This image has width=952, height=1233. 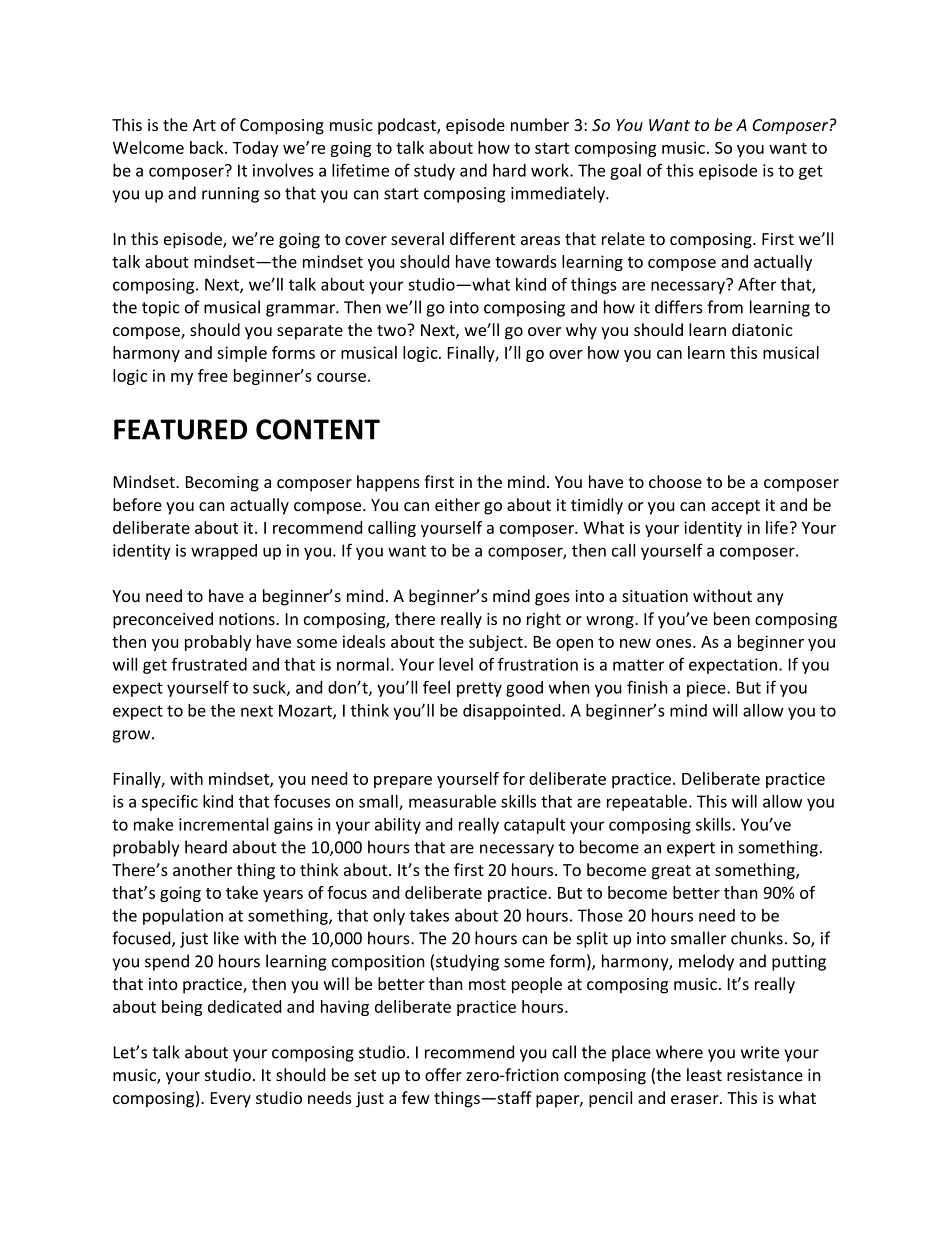 I want to click on notions, so click(x=248, y=619).
